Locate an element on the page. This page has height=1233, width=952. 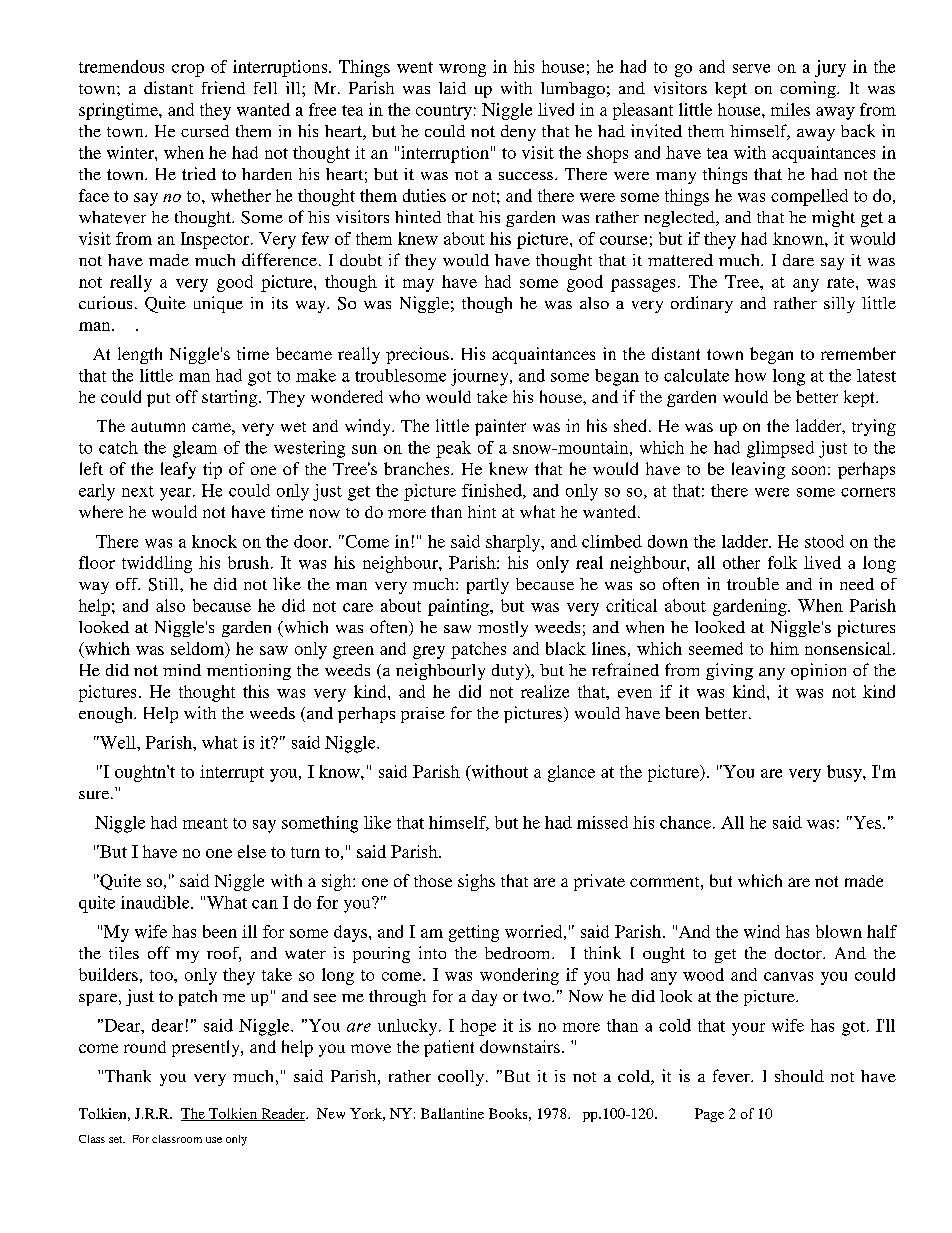
laid is located at coordinates (452, 88).
